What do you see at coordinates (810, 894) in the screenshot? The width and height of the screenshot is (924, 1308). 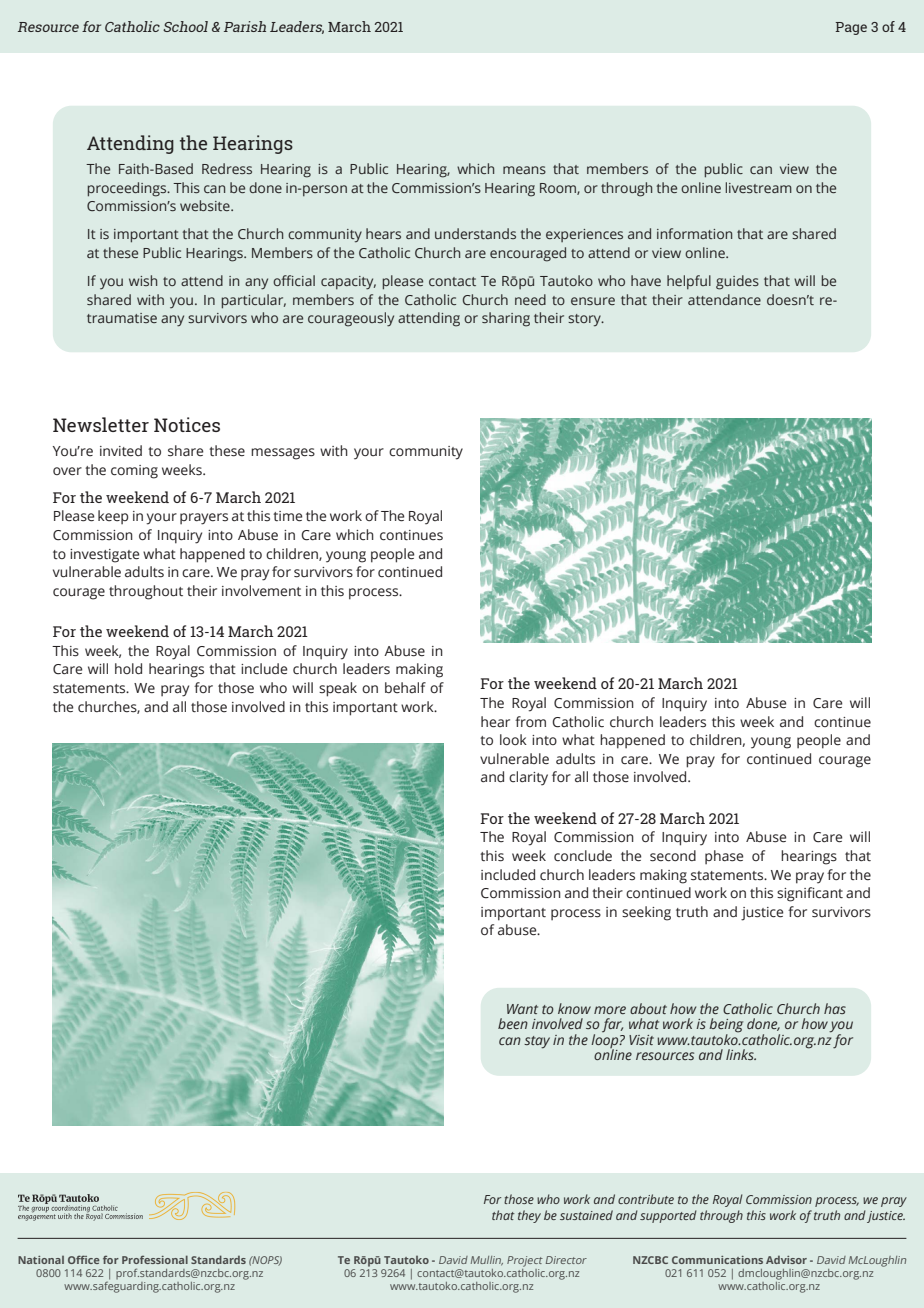 I see `significant` at bounding box center [810, 894].
